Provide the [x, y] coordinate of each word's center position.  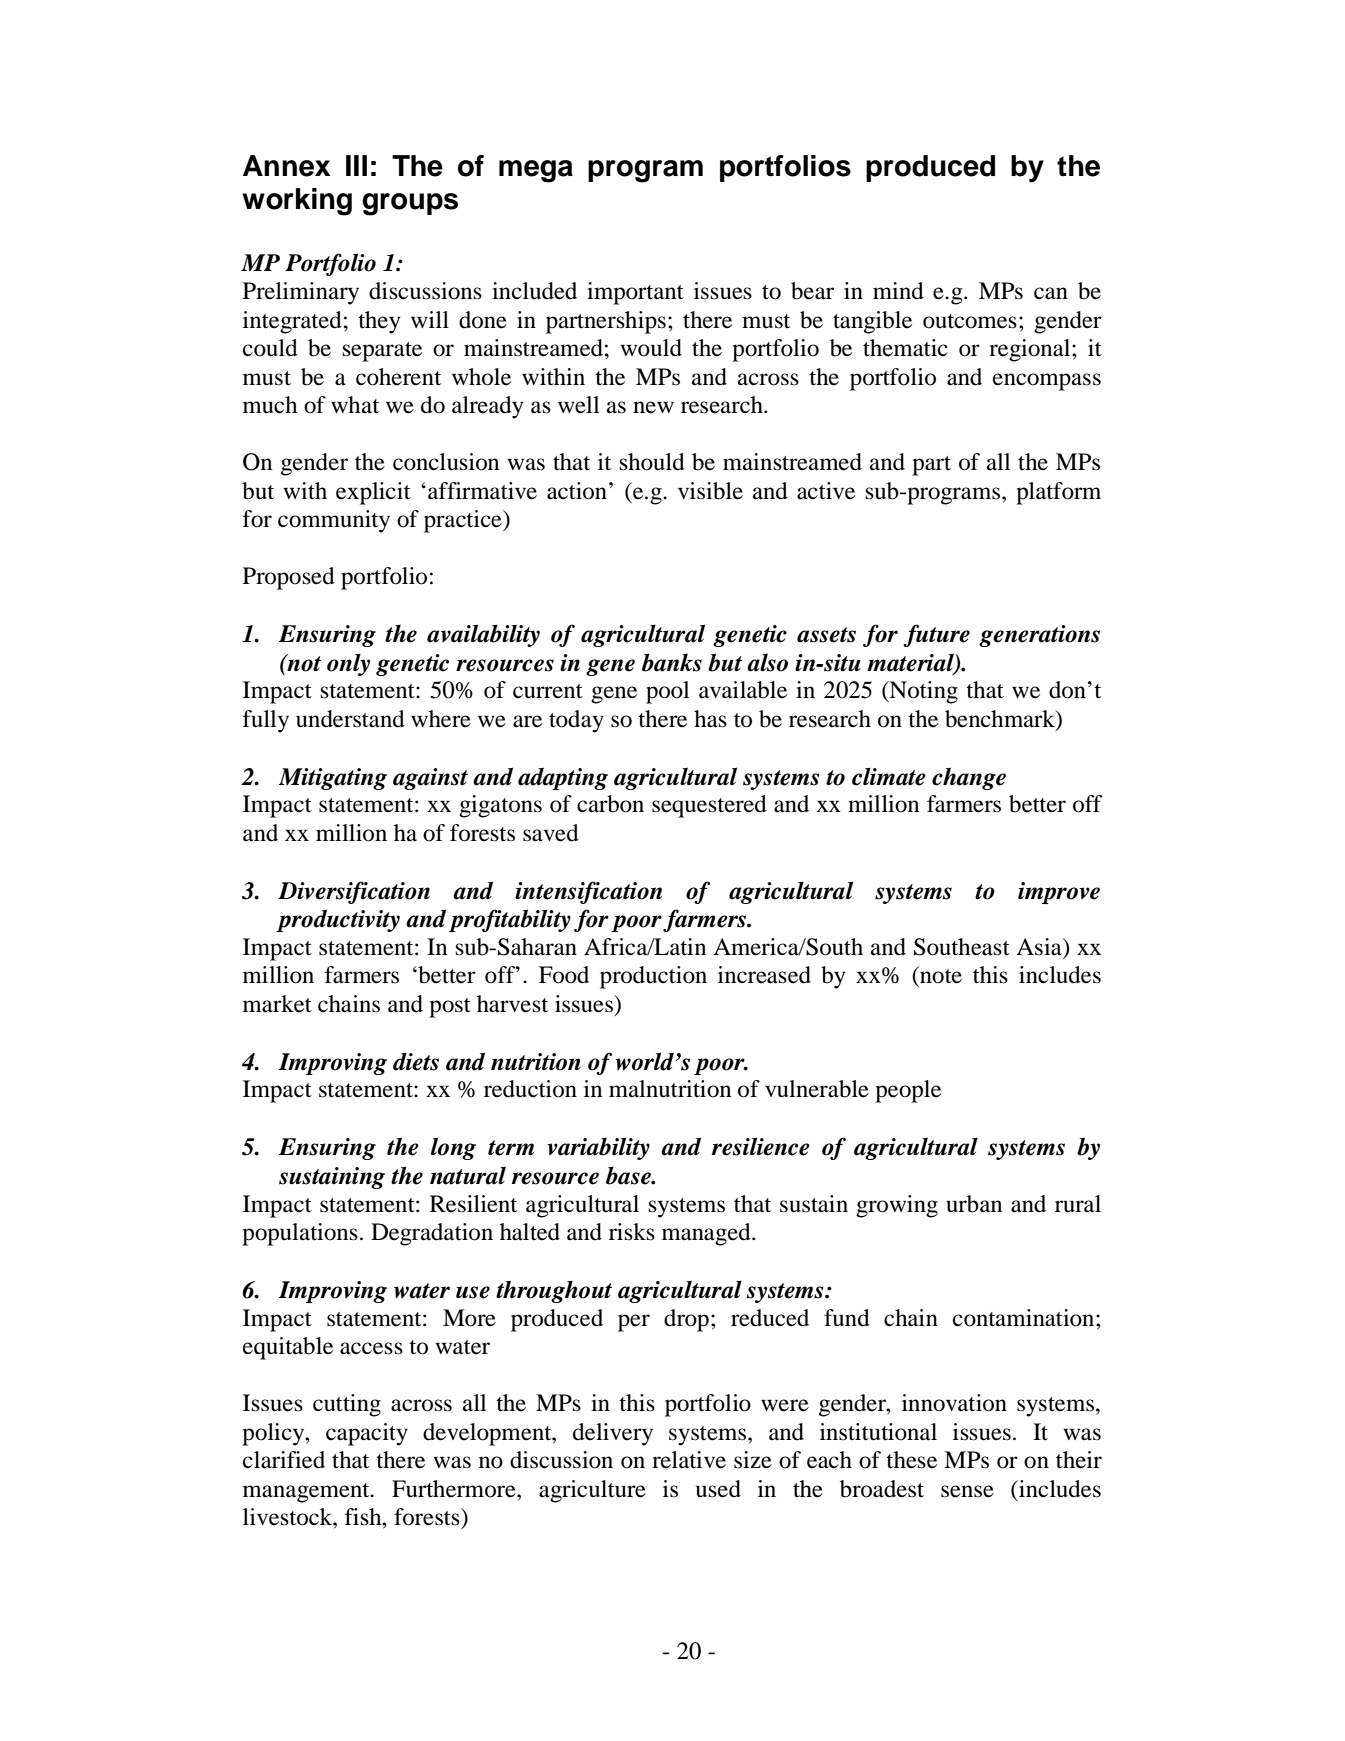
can [1051, 293]
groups [410, 204]
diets [416, 1062]
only [348, 665]
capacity [367, 1434]
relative [689, 1460]
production [653, 977]
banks [672, 662]
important [635, 293]
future [936, 635]
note [940, 975]
